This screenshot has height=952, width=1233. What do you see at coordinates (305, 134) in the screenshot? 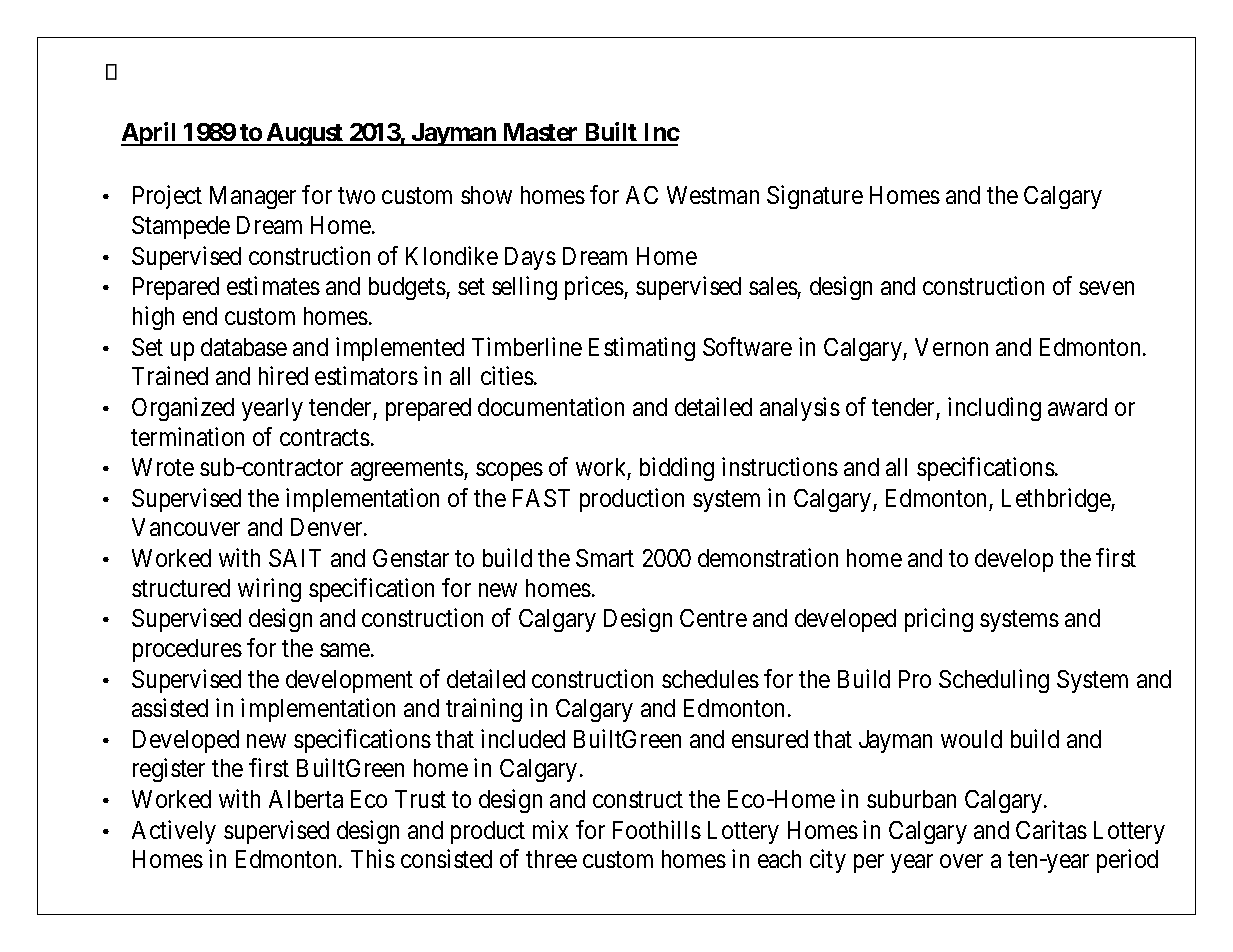
I see `August` at bounding box center [305, 134].
